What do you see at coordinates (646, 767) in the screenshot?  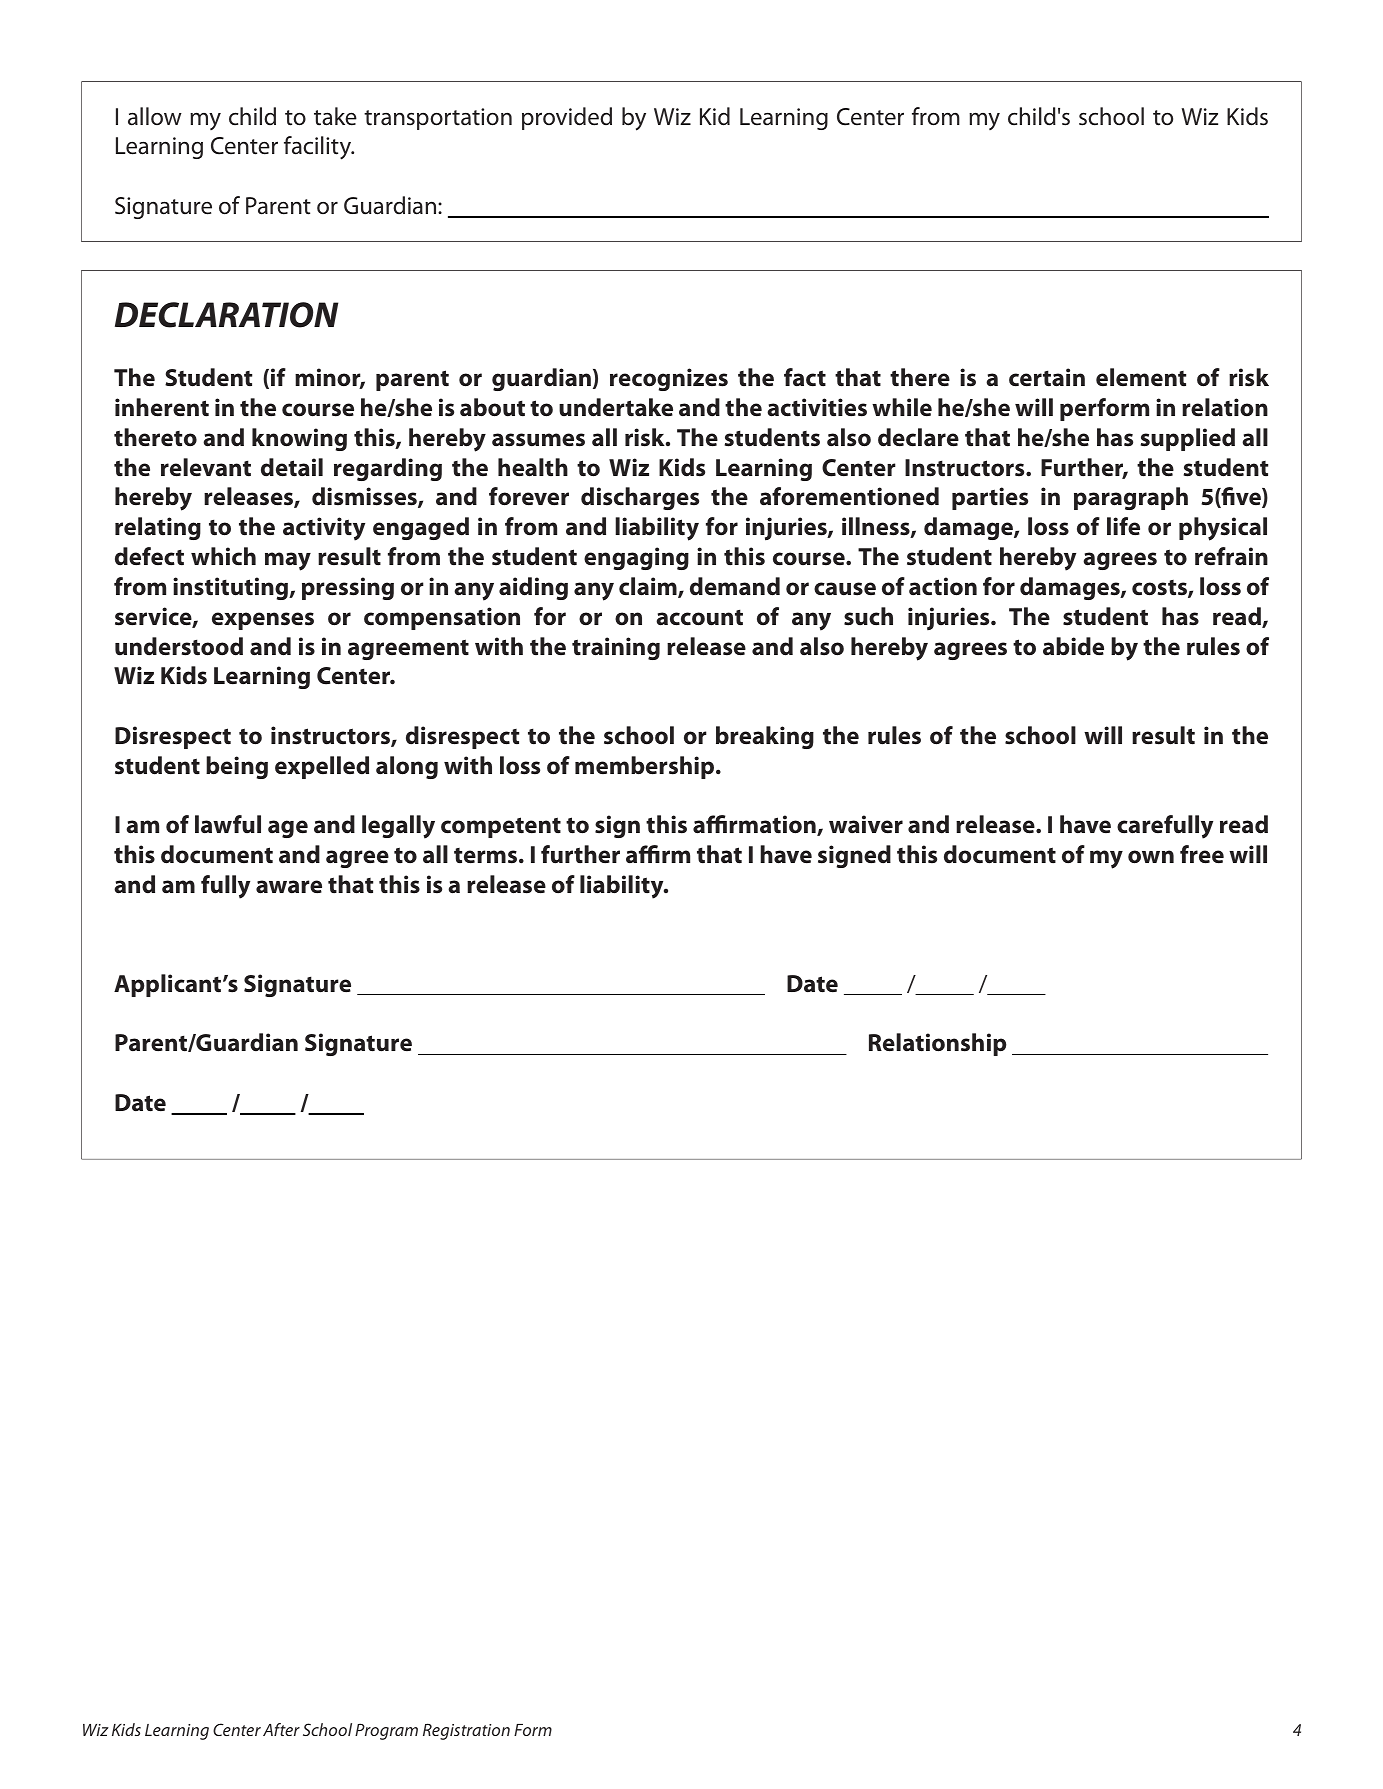 I see `membership` at bounding box center [646, 767].
